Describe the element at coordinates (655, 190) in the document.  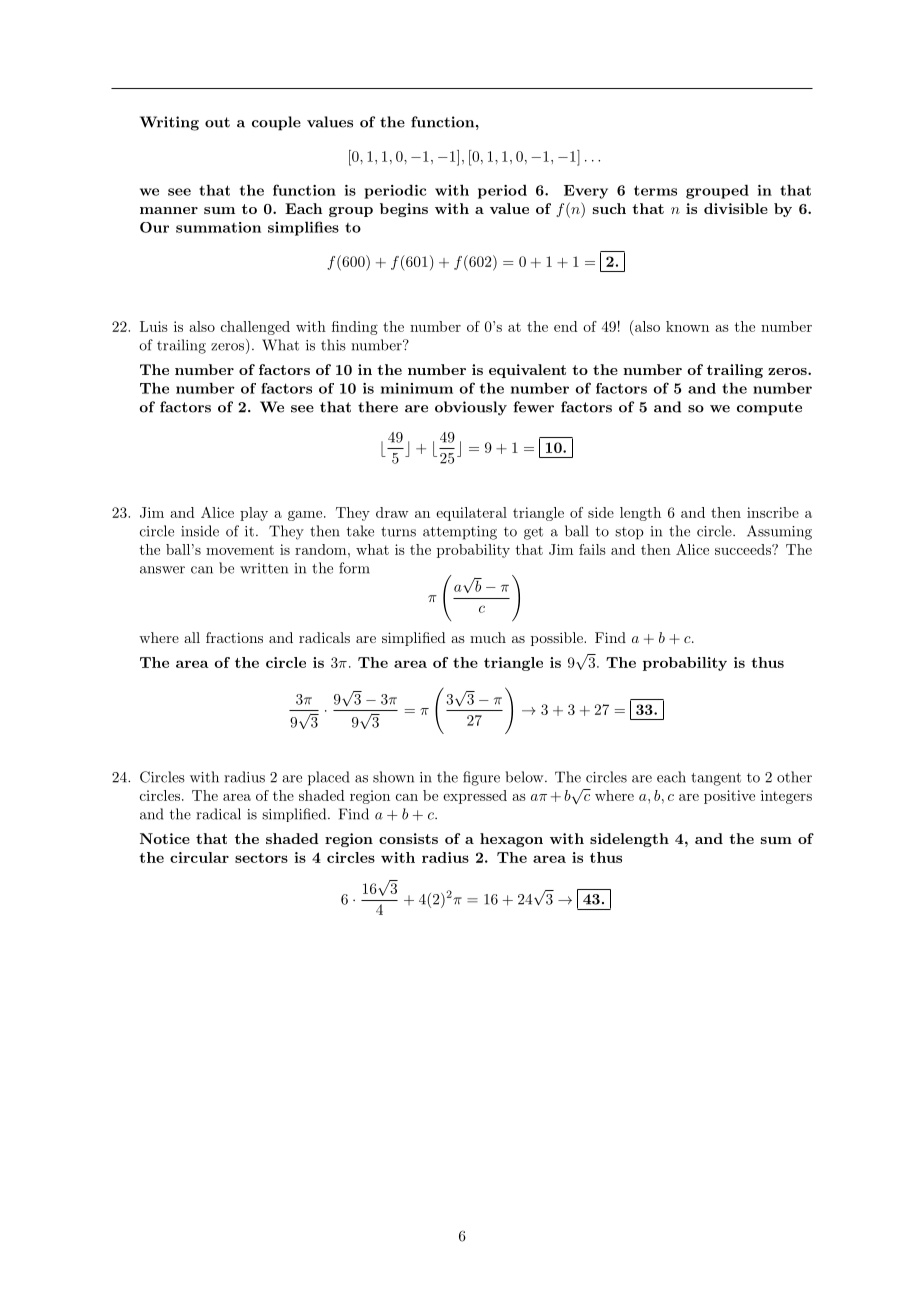
I see `terms` at that location.
